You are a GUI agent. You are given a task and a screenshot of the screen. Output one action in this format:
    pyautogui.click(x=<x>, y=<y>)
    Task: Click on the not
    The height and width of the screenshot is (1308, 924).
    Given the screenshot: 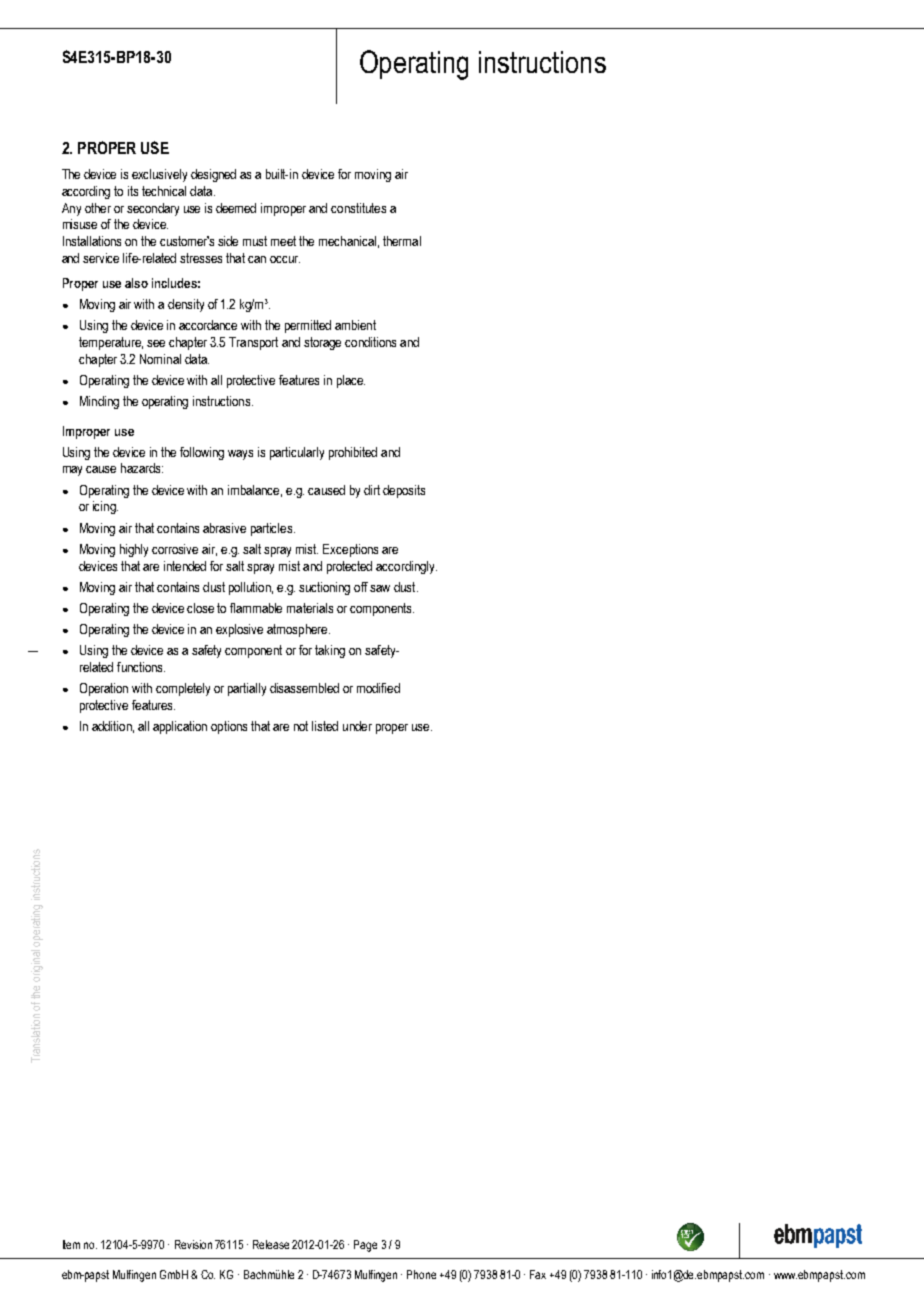 What is the action you would take?
    pyautogui.click(x=301, y=726)
